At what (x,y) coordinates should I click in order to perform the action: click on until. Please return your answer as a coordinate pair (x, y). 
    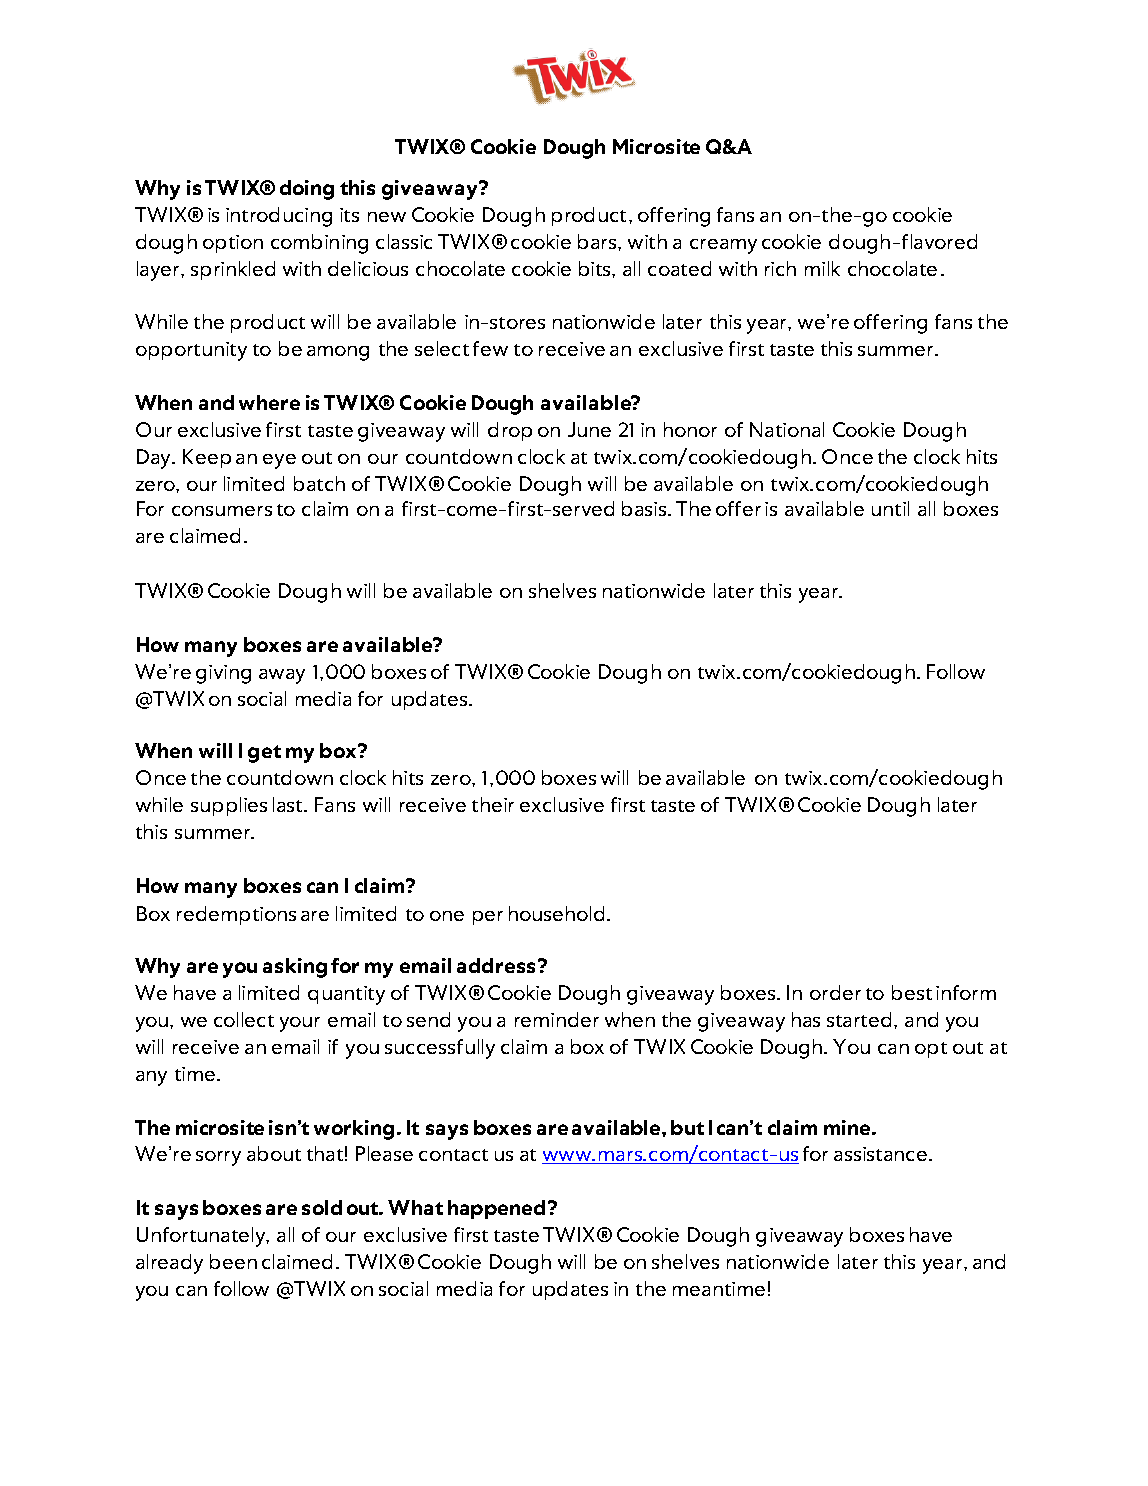
    Looking at the image, I should click on (890, 508).
